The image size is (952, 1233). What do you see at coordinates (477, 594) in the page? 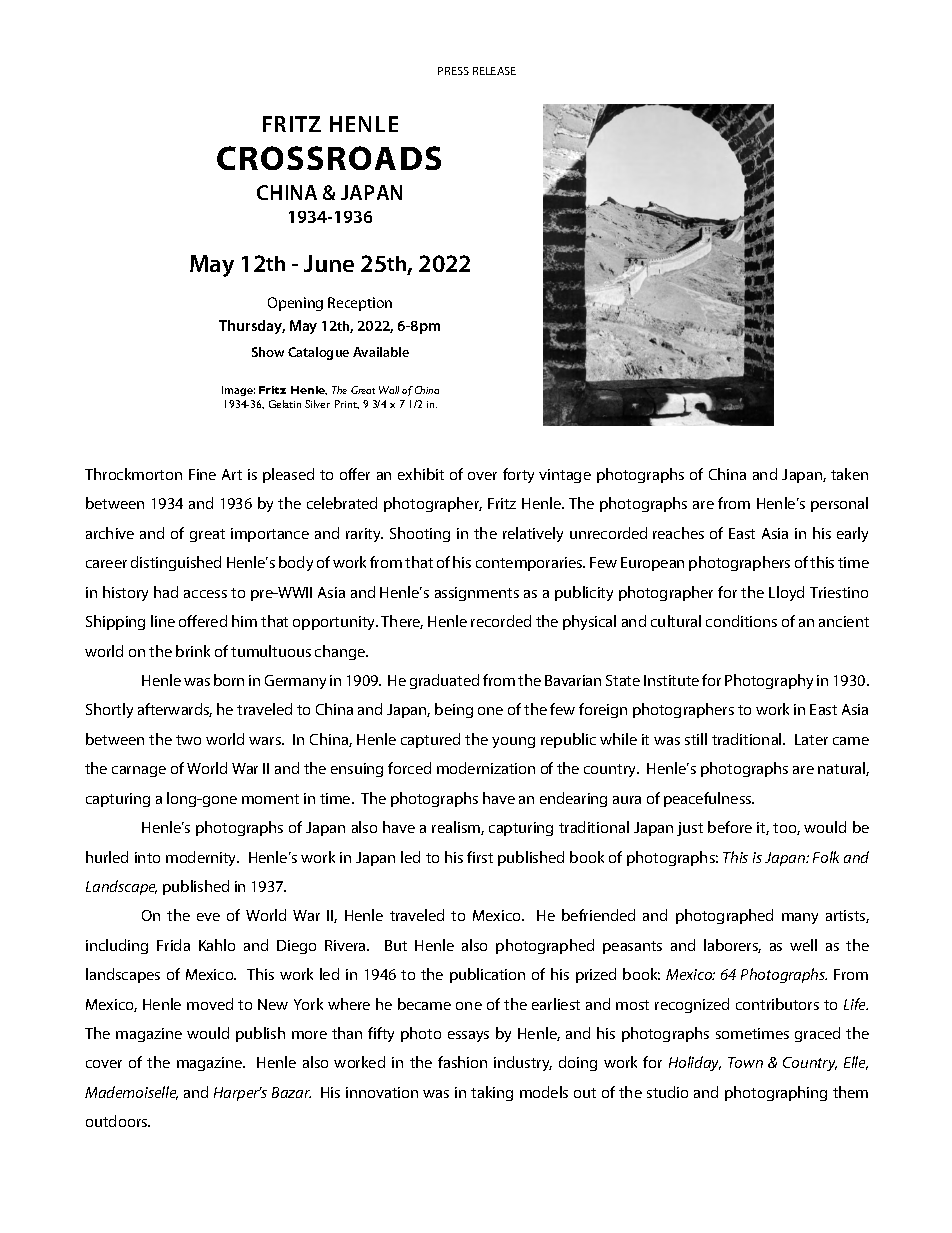
I see `assignments` at bounding box center [477, 594].
